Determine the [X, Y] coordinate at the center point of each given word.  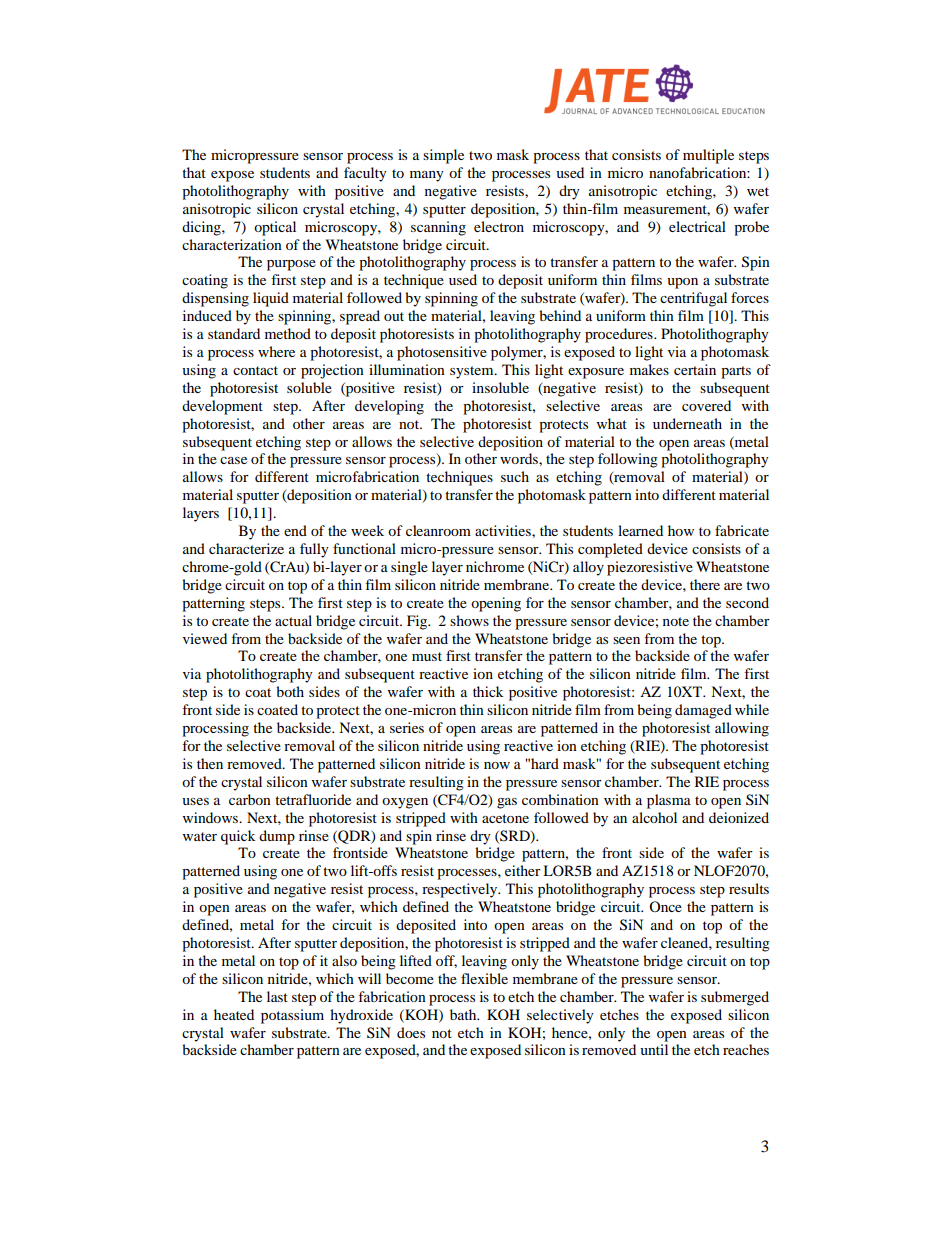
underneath [687, 423]
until [654, 1049]
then [210, 763]
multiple [708, 156]
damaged [703, 711]
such [515, 476]
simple [443, 156]
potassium [292, 1016]
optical [275, 228]
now [497, 765]
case [233, 460]
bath [464, 1014]
